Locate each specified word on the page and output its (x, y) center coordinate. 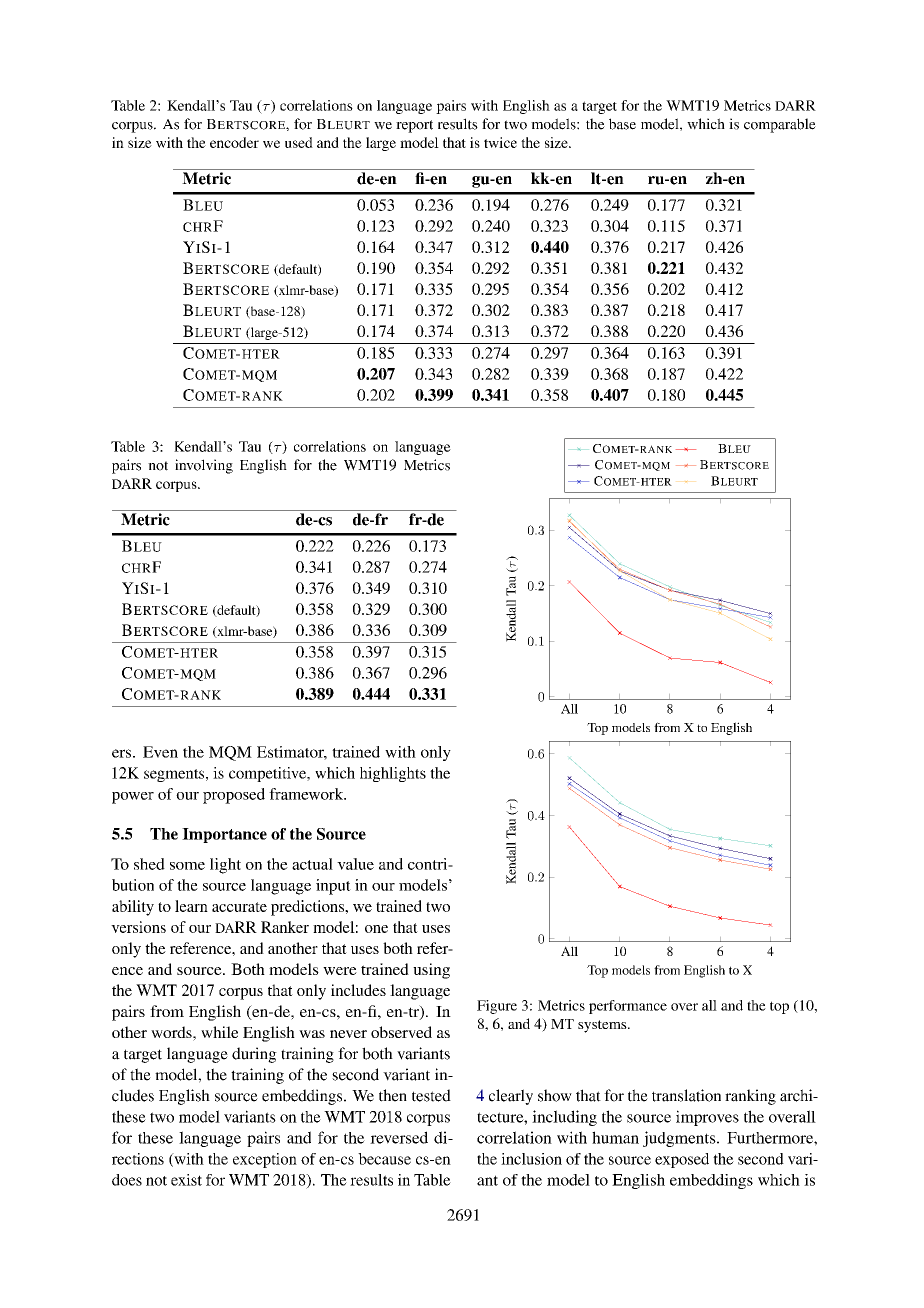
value (355, 864)
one (376, 929)
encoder (234, 142)
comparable (780, 125)
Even (160, 752)
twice (500, 142)
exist (186, 1180)
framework (307, 794)
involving (204, 466)
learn (191, 906)
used (299, 142)
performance (628, 1007)
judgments (680, 1139)
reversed (399, 1137)
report (414, 126)
